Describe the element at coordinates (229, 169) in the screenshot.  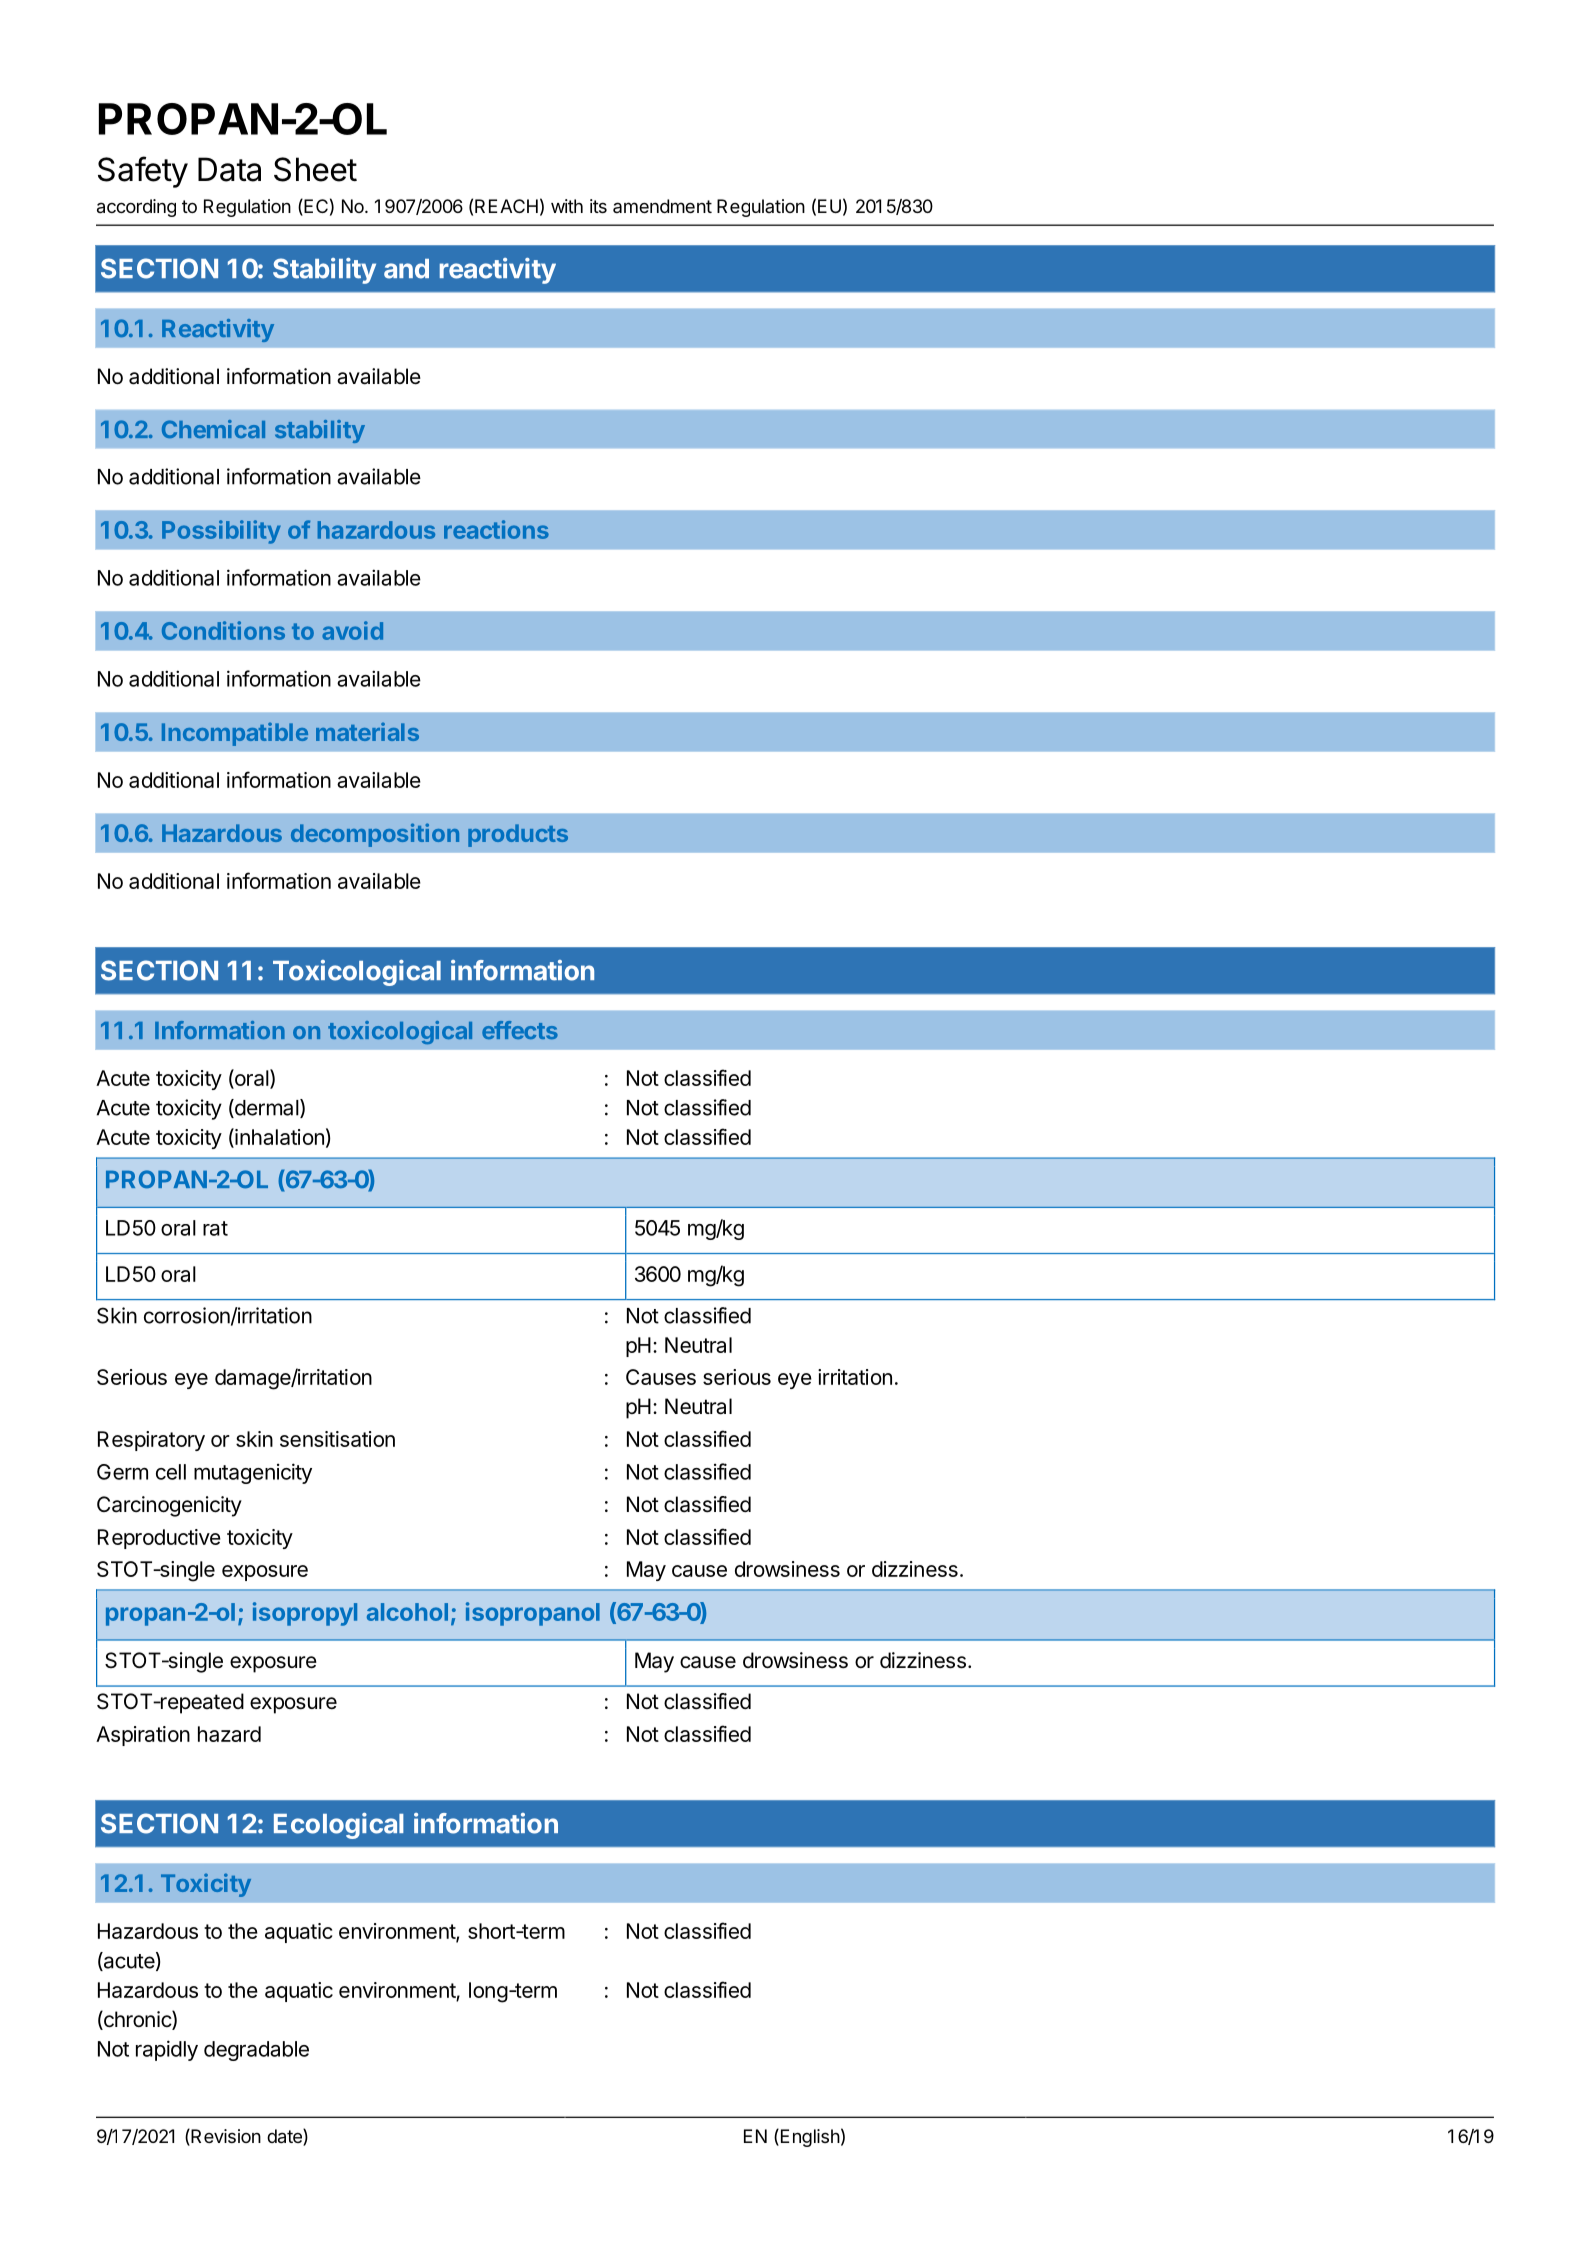
I see `Data` at that location.
